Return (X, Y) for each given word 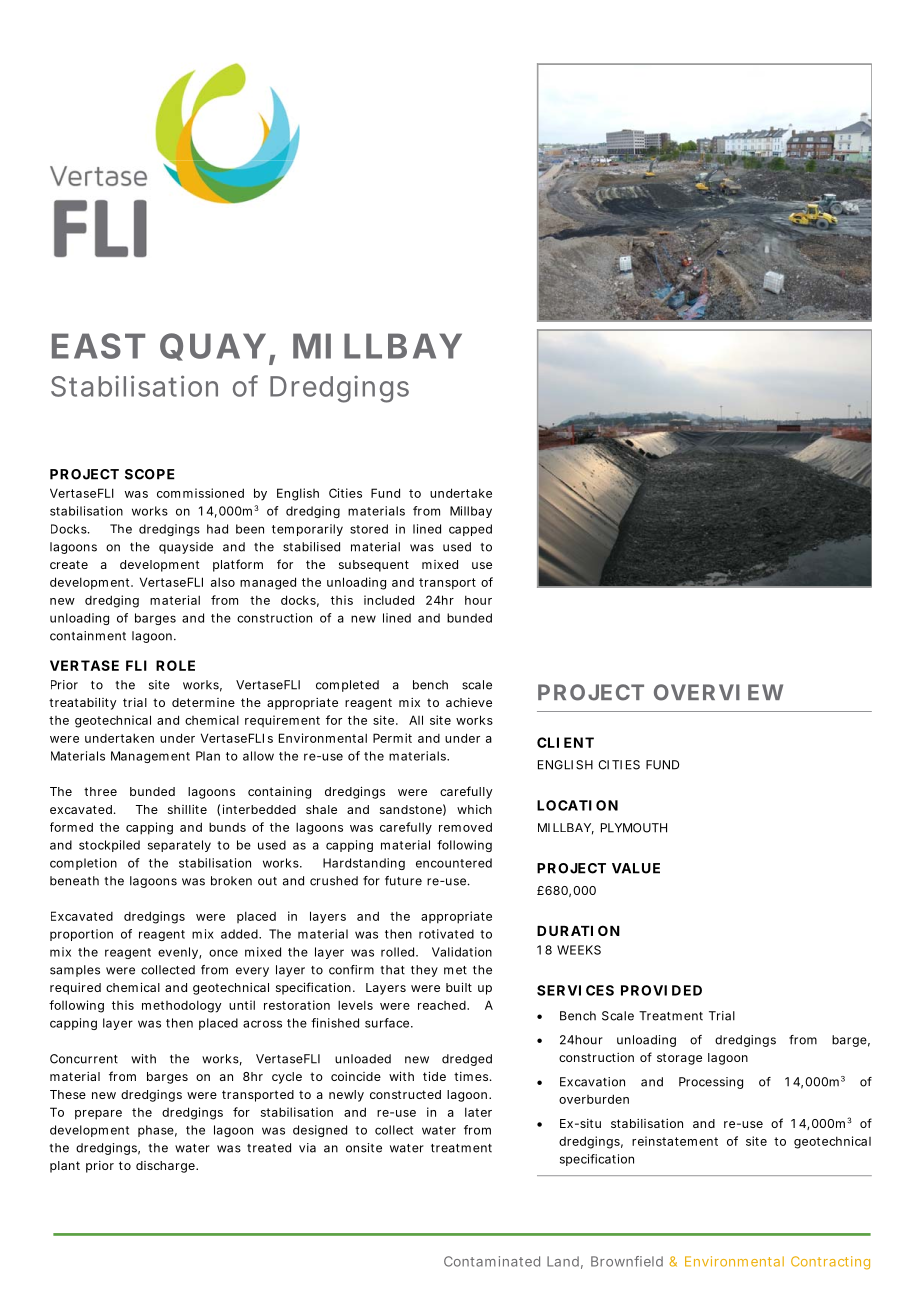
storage (679, 1059)
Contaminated (492, 1261)
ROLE (175, 665)
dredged (467, 1060)
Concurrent (84, 1059)
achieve (469, 702)
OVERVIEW (718, 692)
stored (369, 529)
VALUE (636, 868)
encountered (454, 863)
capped (470, 530)
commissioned (200, 493)
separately (179, 846)
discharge (166, 1167)
